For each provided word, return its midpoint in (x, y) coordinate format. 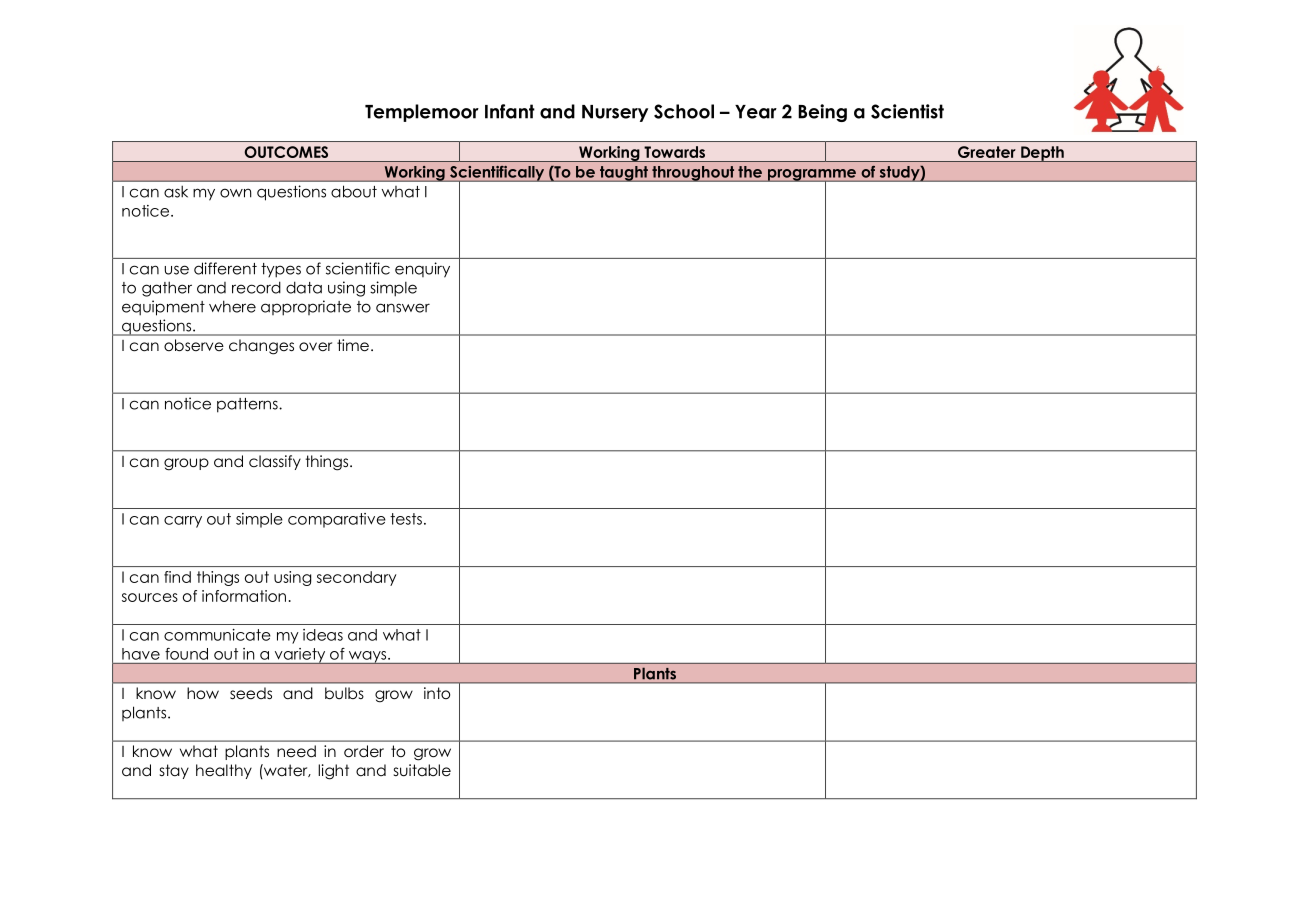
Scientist (907, 111)
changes (261, 347)
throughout (693, 174)
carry (183, 522)
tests (406, 519)
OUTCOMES (286, 152)
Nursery (615, 113)
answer (403, 308)
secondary (356, 578)
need (296, 751)
